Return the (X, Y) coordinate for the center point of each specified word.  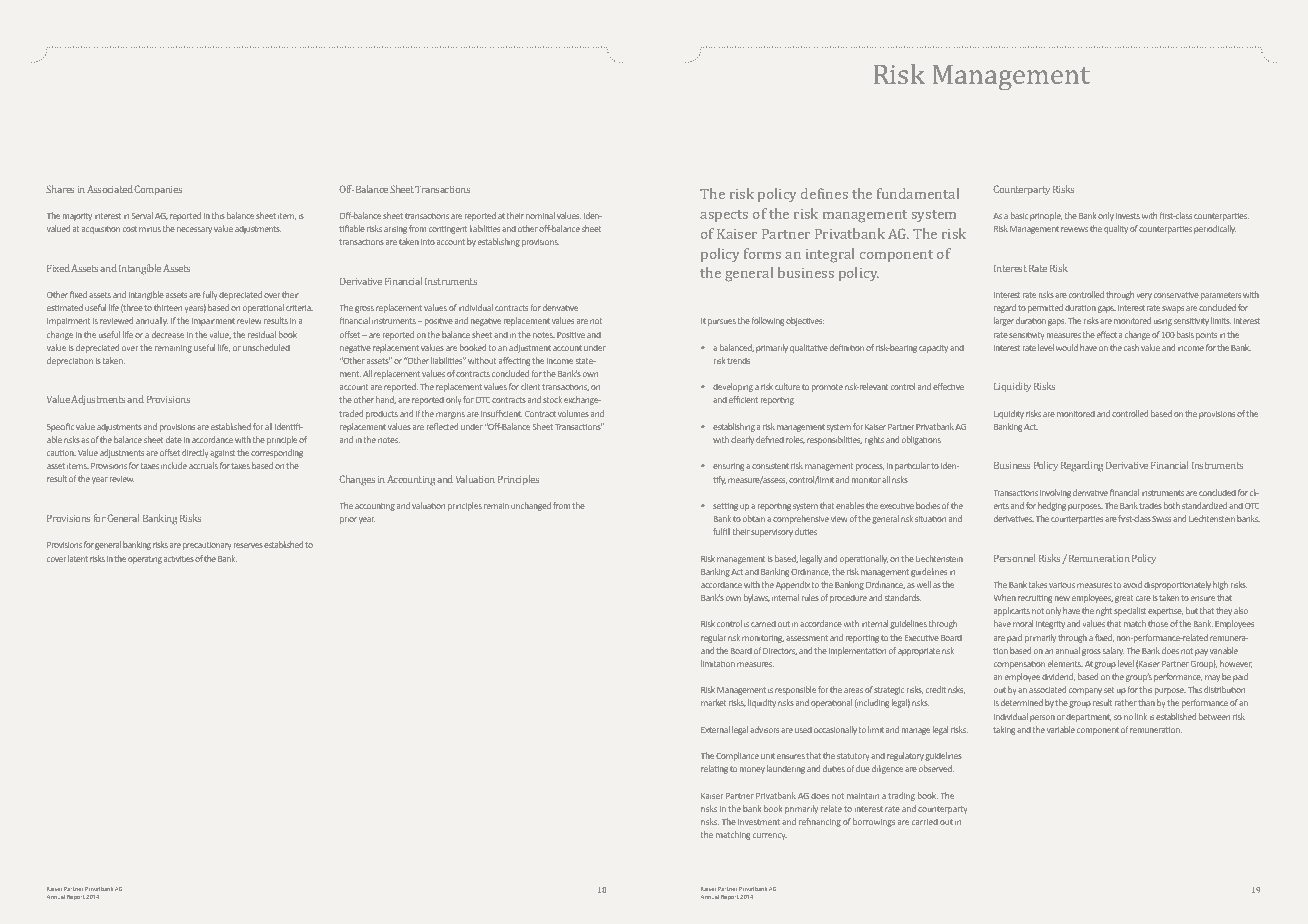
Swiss (1161, 519)
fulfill (721, 531)
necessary (194, 230)
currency (770, 836)
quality (1116, 229)
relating (714, 769)
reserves (248, 545)
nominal (540, 215)
